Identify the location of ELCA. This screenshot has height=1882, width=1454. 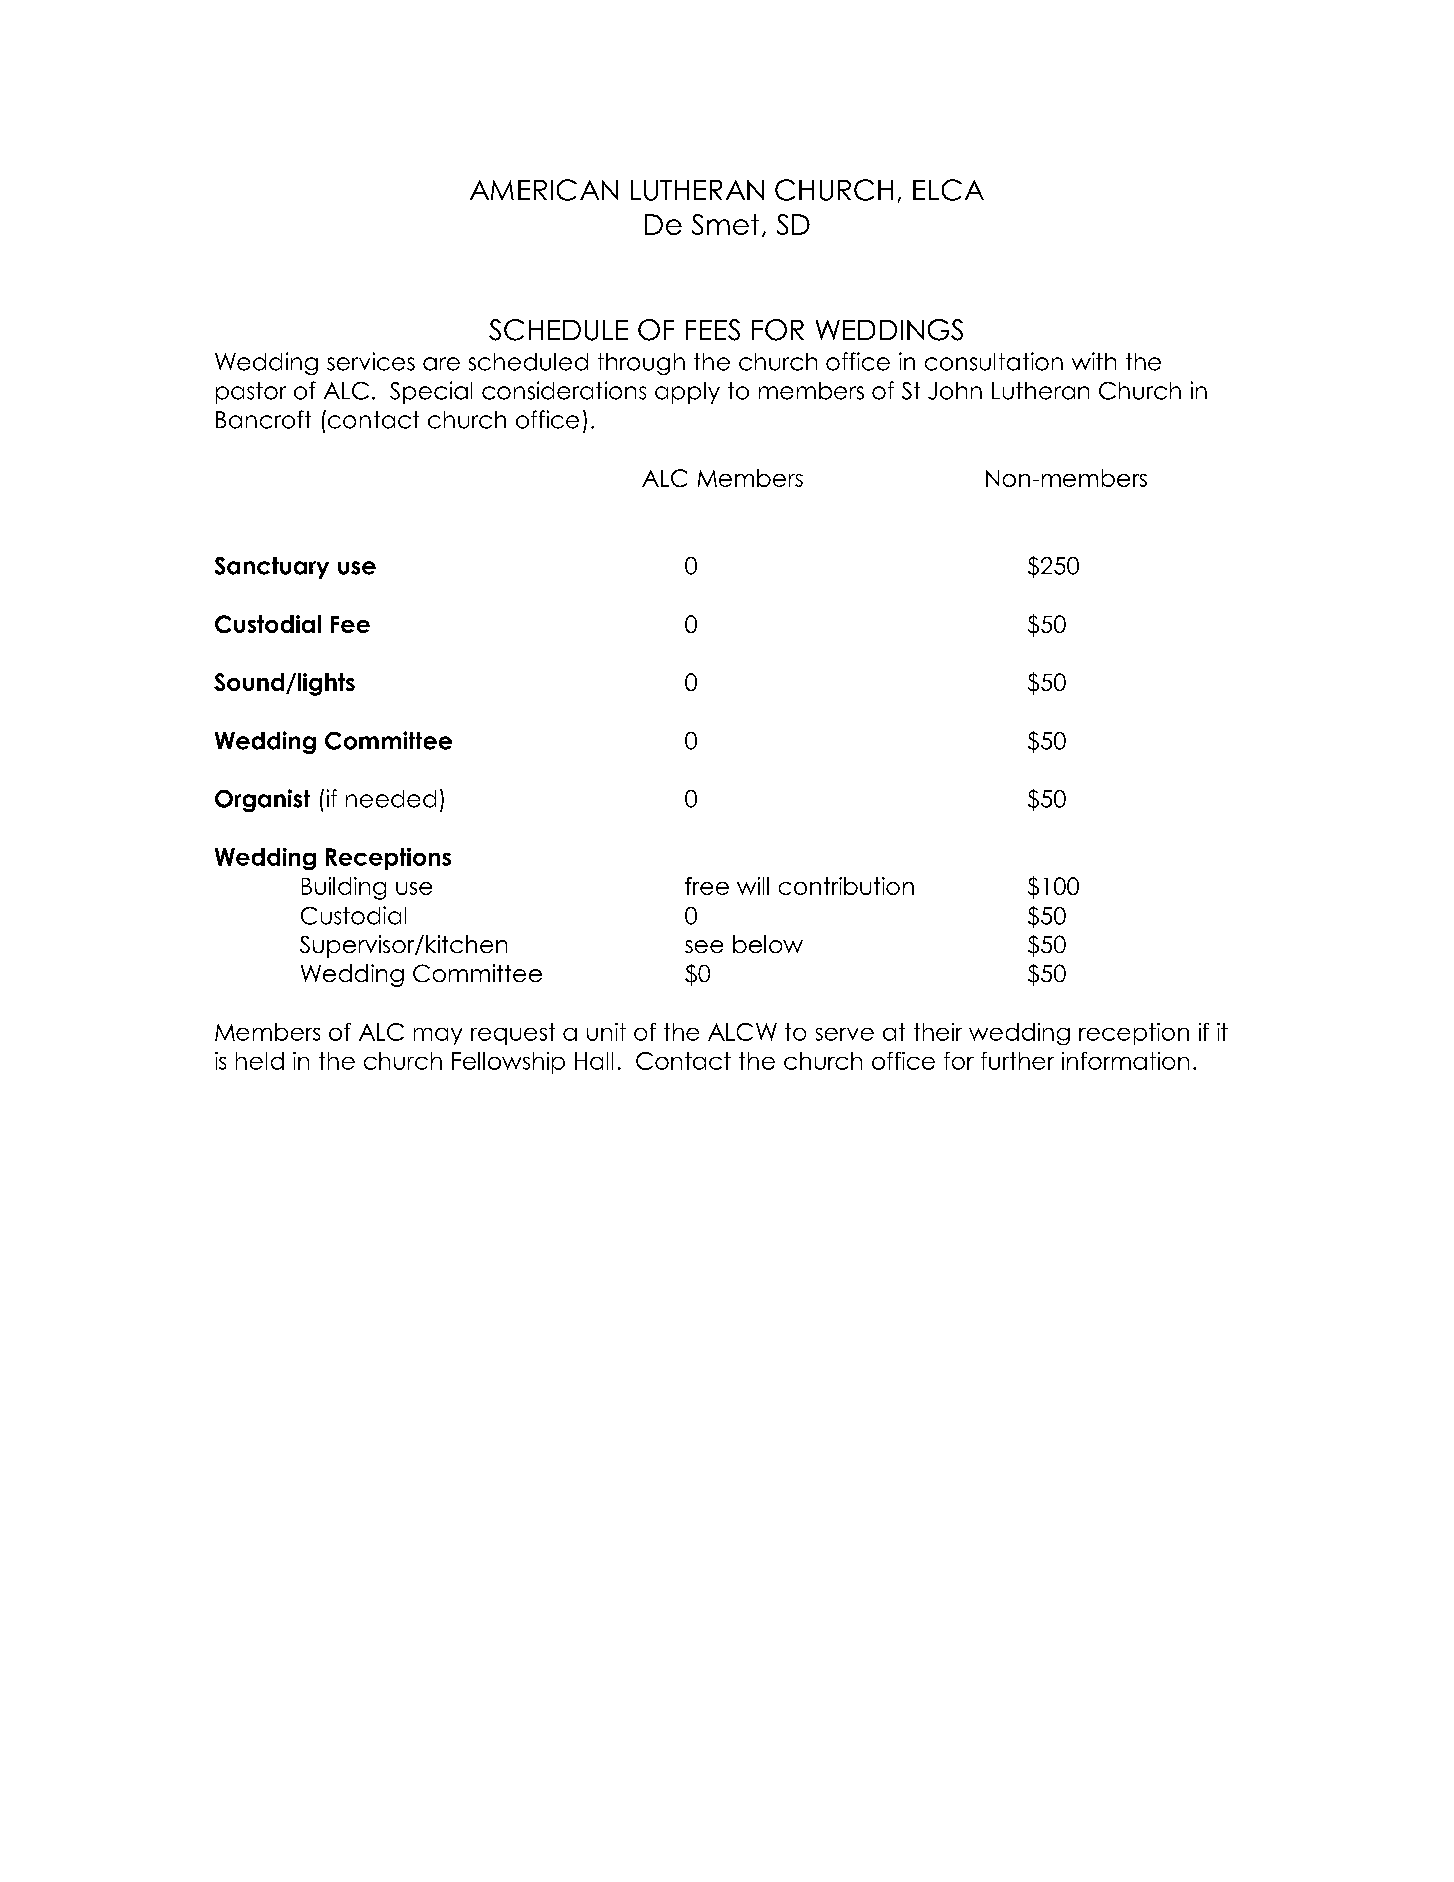
(948, 190).
